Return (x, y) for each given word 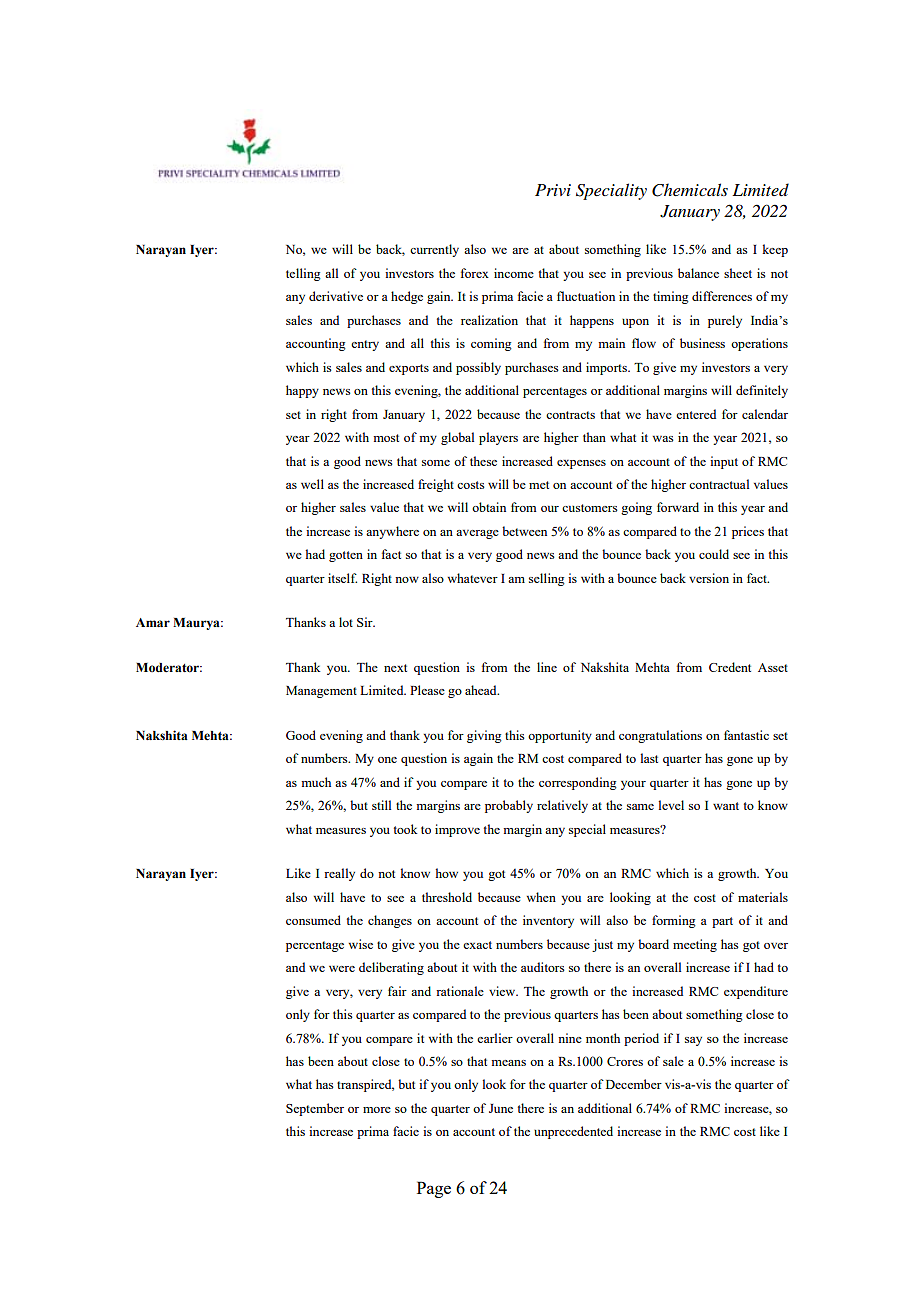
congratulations (660, 736)
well (312, 484)
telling (303, 274)
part (722, 922)
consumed (313, 920)
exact (477, 945)
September (315, 1109)
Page (434, 1189)
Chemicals (690, 190)
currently (434, 250)
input (724, 462)
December (634, 1084)
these (483, 461)
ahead (482, 690)
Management (321, 692)
